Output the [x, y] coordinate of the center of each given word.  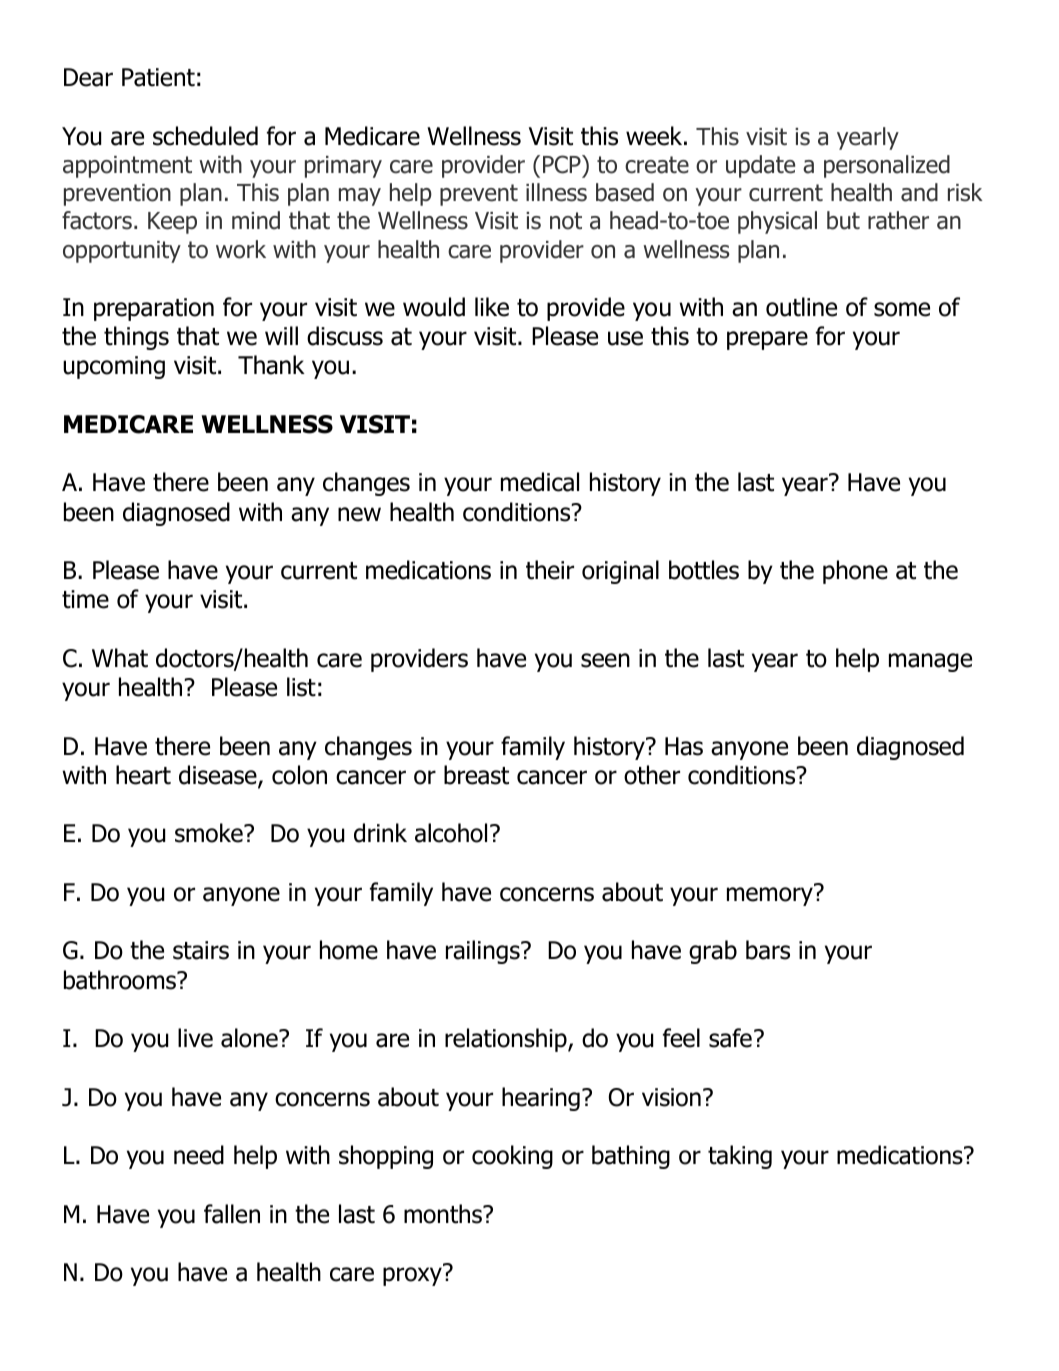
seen [605, 660]
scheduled [205, 136]
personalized [887, 166]
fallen [232, 1214]
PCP [563, 164]
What [120, 658]
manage [930, 662]
